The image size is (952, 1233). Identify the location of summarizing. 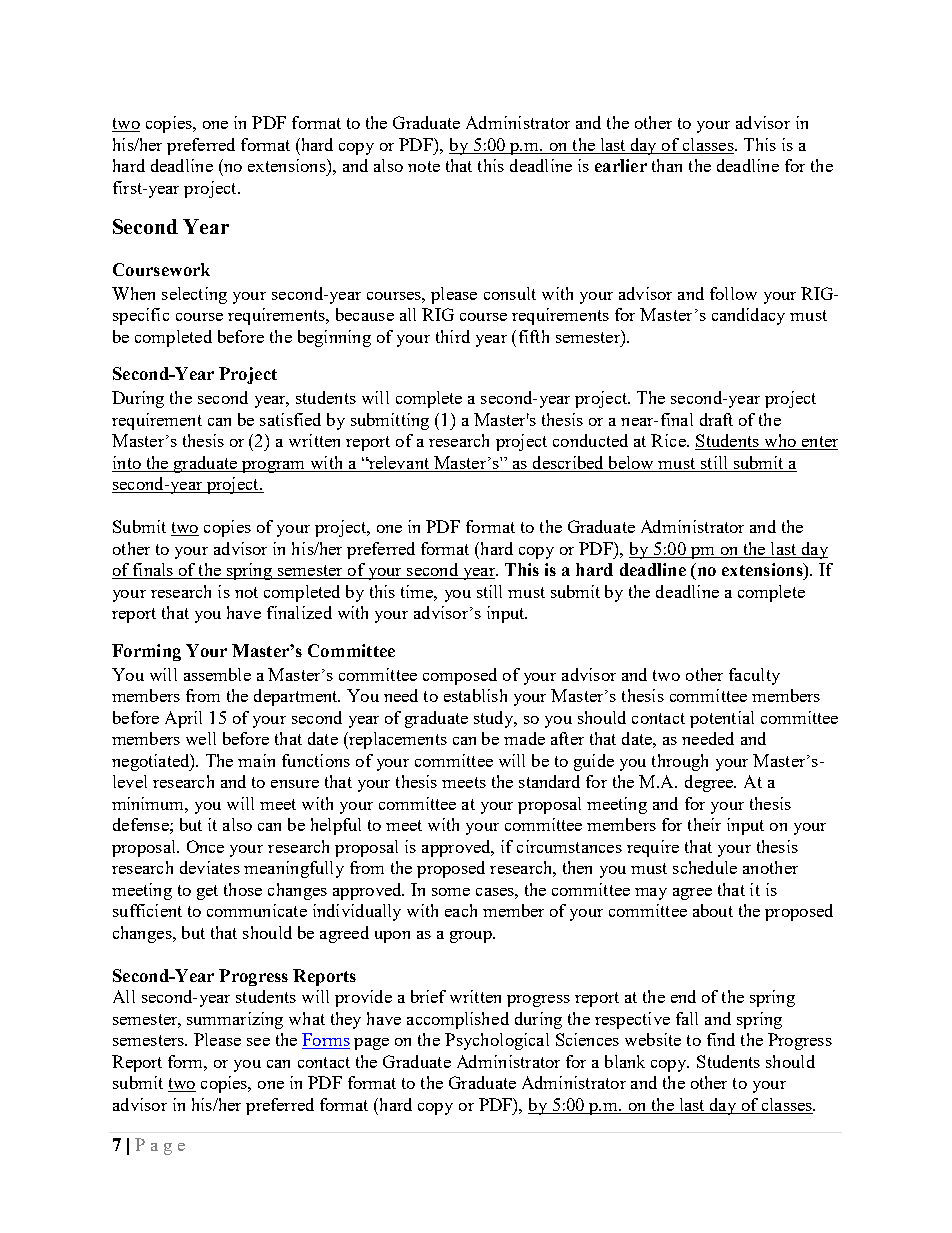
(235, 1020).
